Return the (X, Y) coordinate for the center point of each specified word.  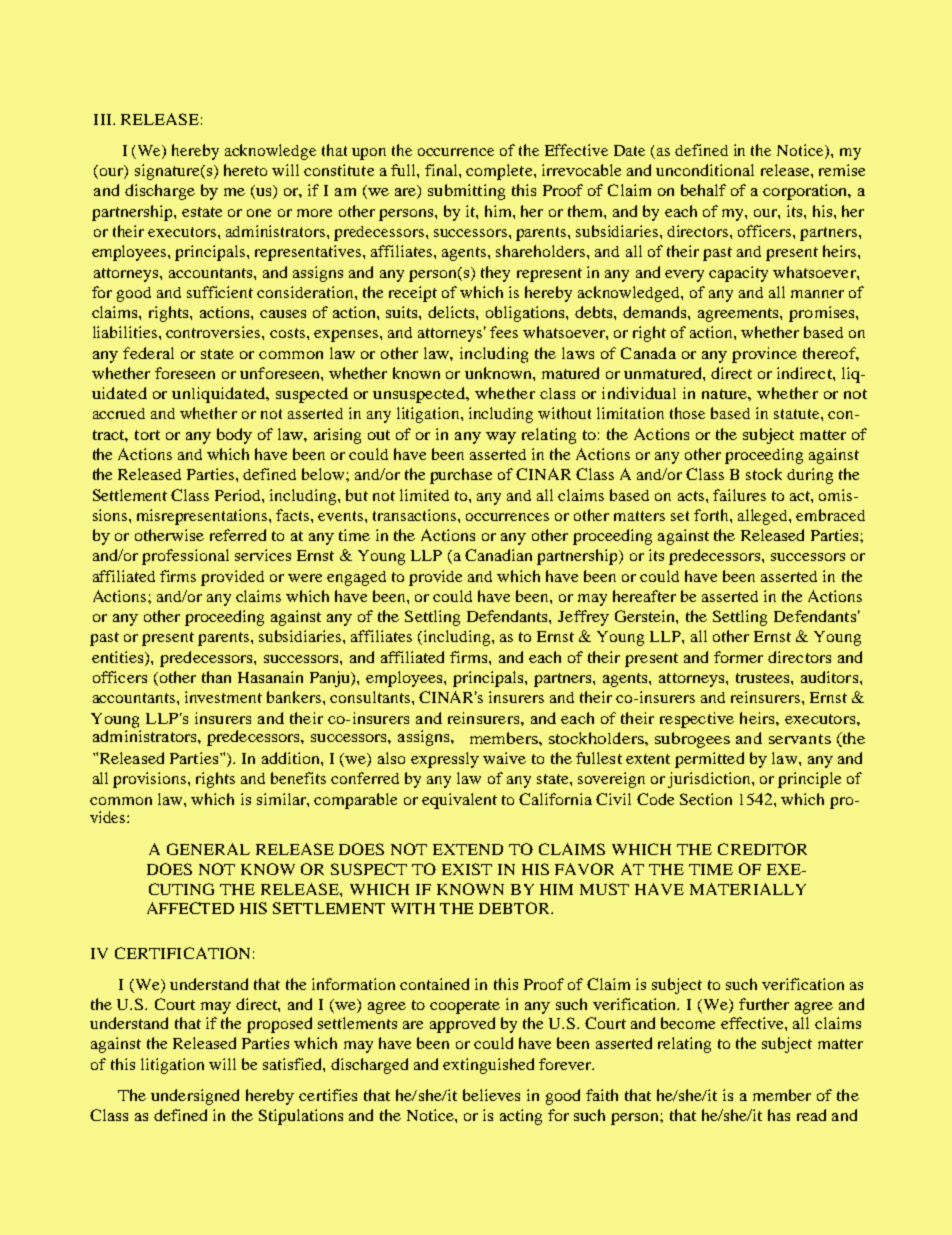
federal (148, 353)
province (764, 355)
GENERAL (208, 849)
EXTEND (468, 849)
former (738, 657)
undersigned (195, 1097)
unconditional (705, 170)
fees (504, 332)
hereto (245, 170)
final (442, 170)
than (216, 677)
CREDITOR (762, 849)
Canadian (498, 555)
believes (491, 1095)
